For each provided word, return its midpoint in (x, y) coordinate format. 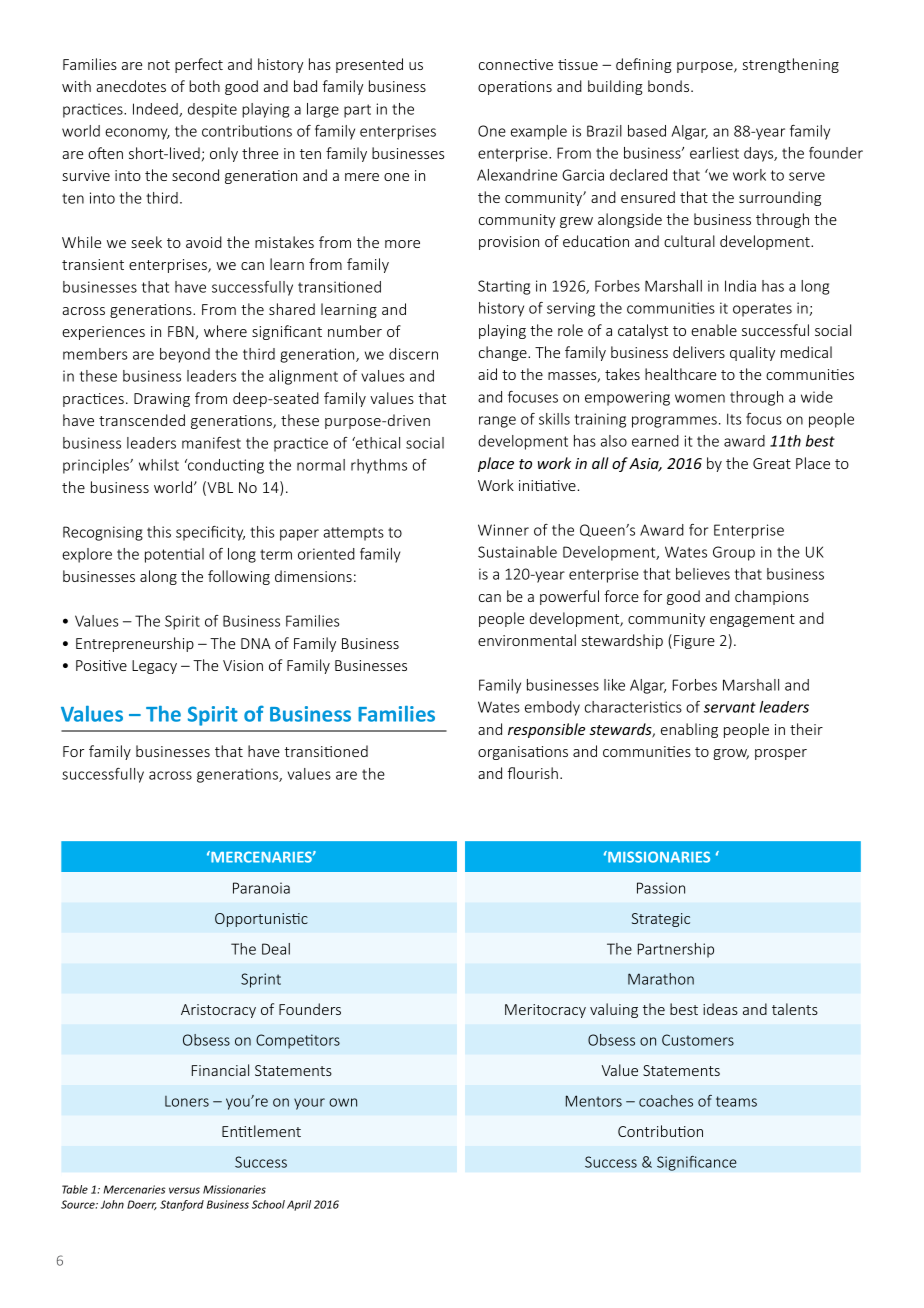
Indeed (156, 110)
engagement (752, 620)
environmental (527, 640)
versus (184, 1190)
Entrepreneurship (135, 644)
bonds (670, 86)
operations (515, 88)
